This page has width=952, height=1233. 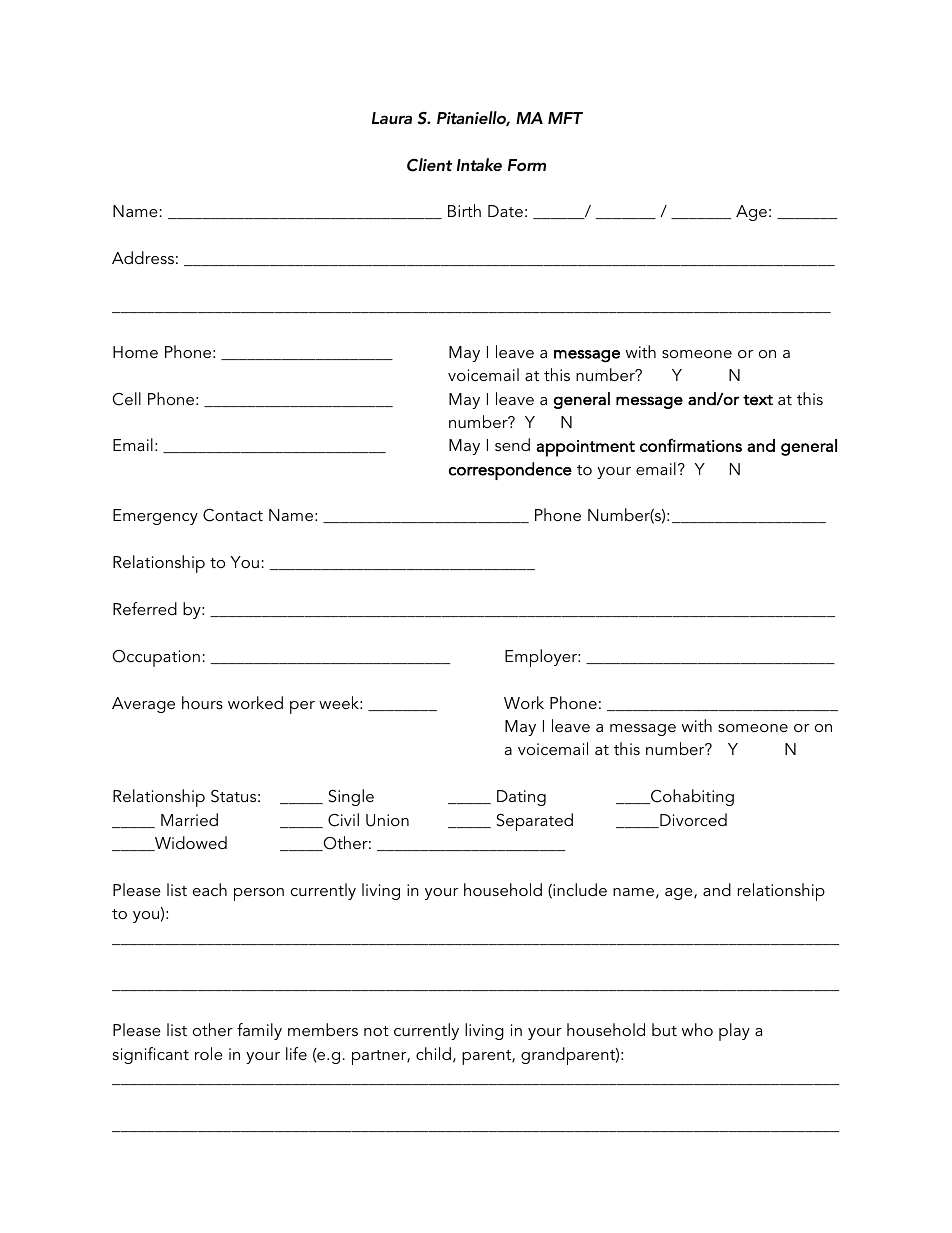 What do you see at coordinates (143, 257) in the page?
I see `Address` at bounding box center [143, 257].
